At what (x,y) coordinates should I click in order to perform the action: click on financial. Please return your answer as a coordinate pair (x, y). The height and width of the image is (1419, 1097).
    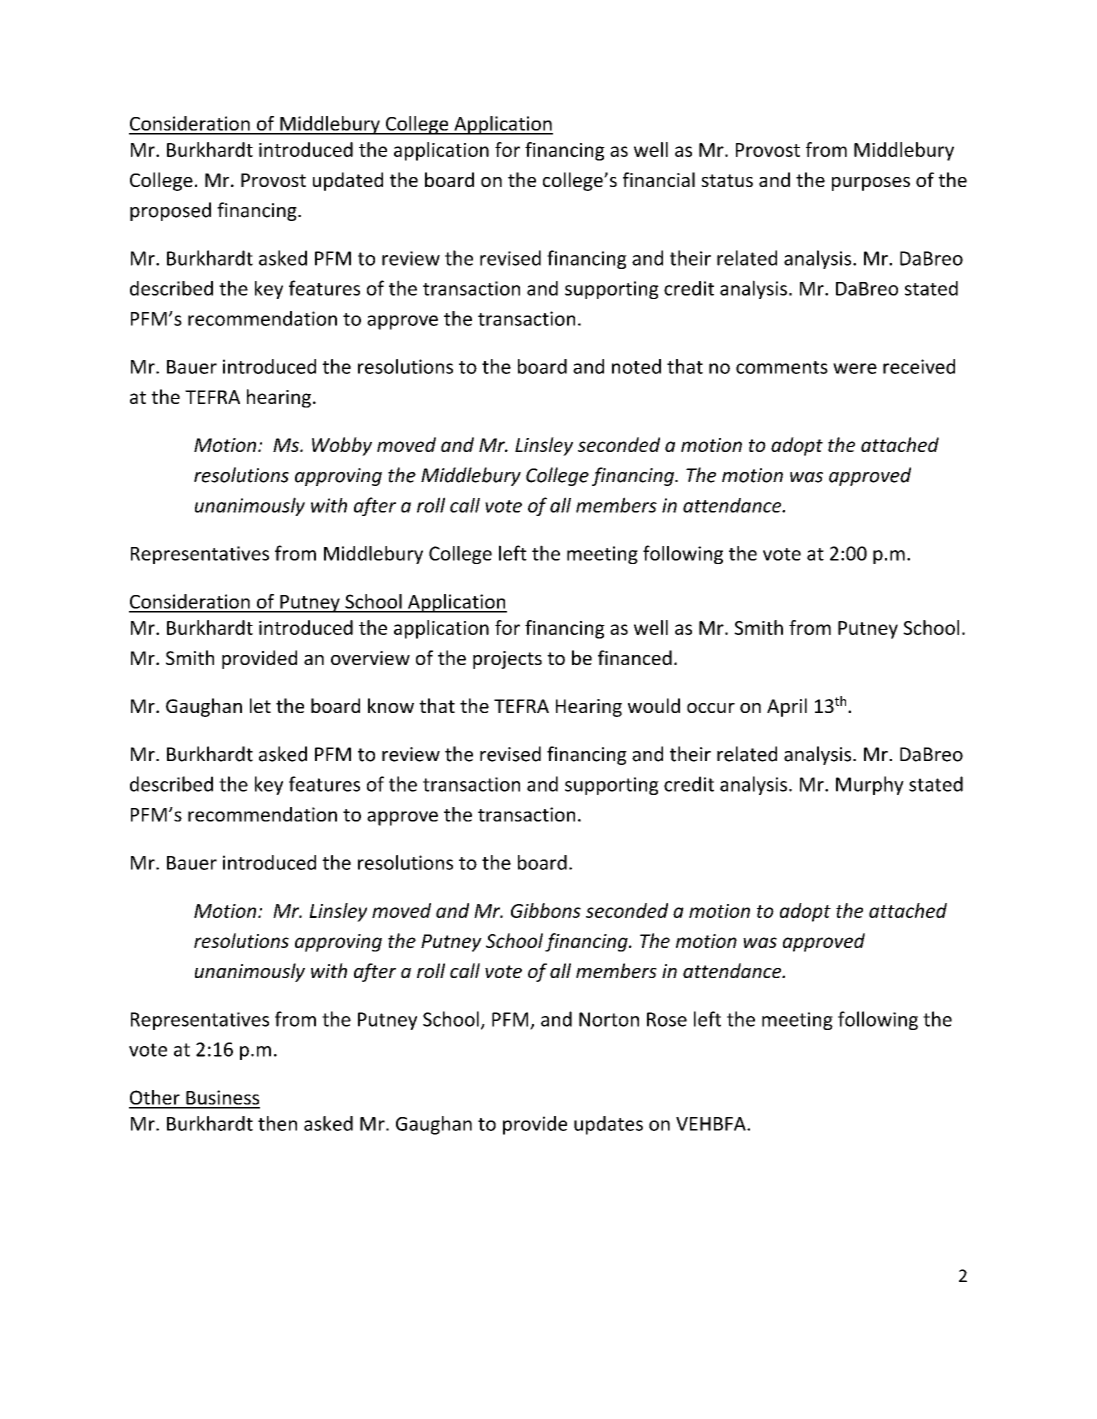
    Looking at the image, I should click on (659, 179).
